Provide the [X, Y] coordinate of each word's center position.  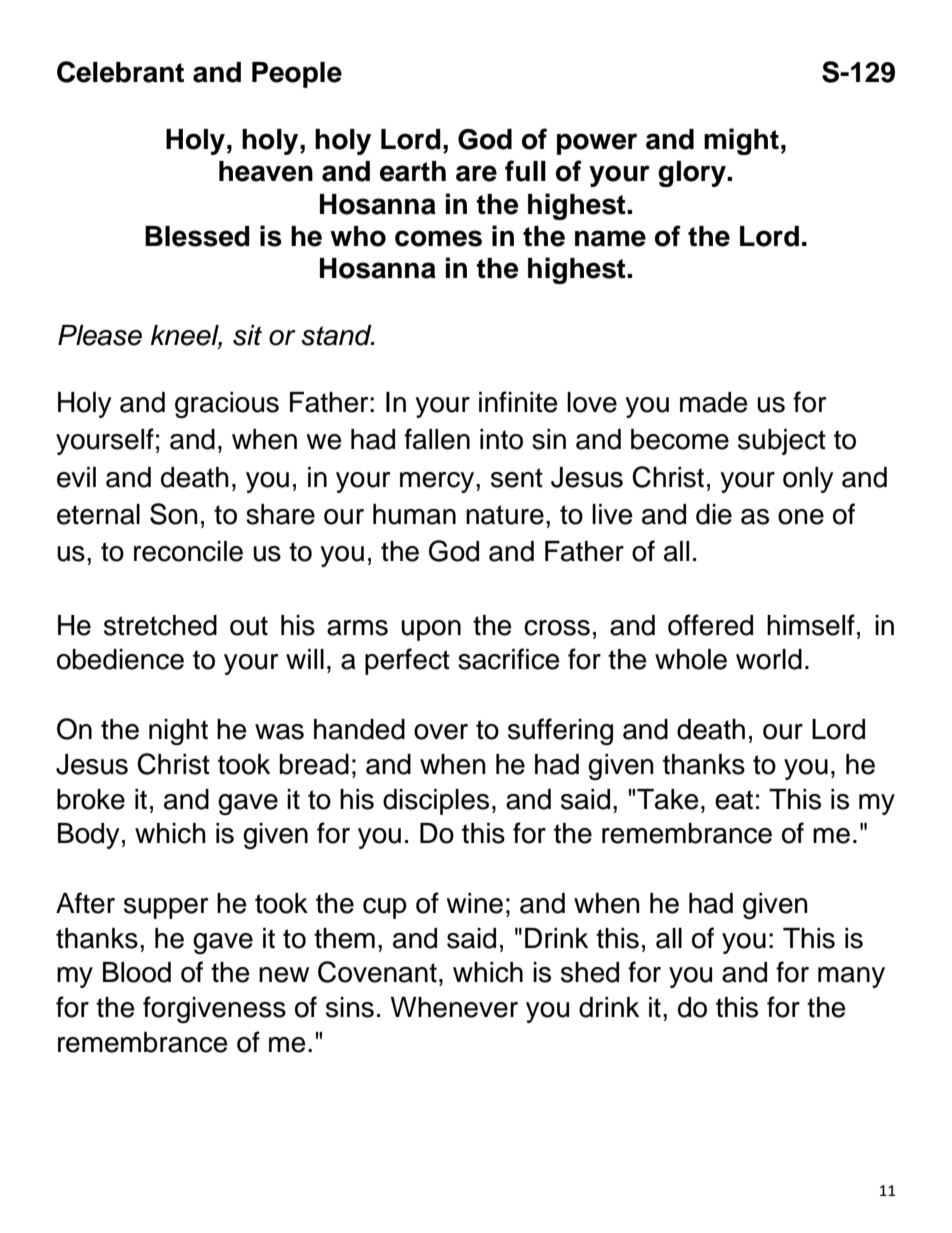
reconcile [188, 551]
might [741, 141]
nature [505, 515]
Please [100, 335]
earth [413, 171]
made [714, 402]
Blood [137, 972]
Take [668, 799]
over [441, 732]
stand [337, 335]
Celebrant [120, 72]
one [801, 517]
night [178, 732]
